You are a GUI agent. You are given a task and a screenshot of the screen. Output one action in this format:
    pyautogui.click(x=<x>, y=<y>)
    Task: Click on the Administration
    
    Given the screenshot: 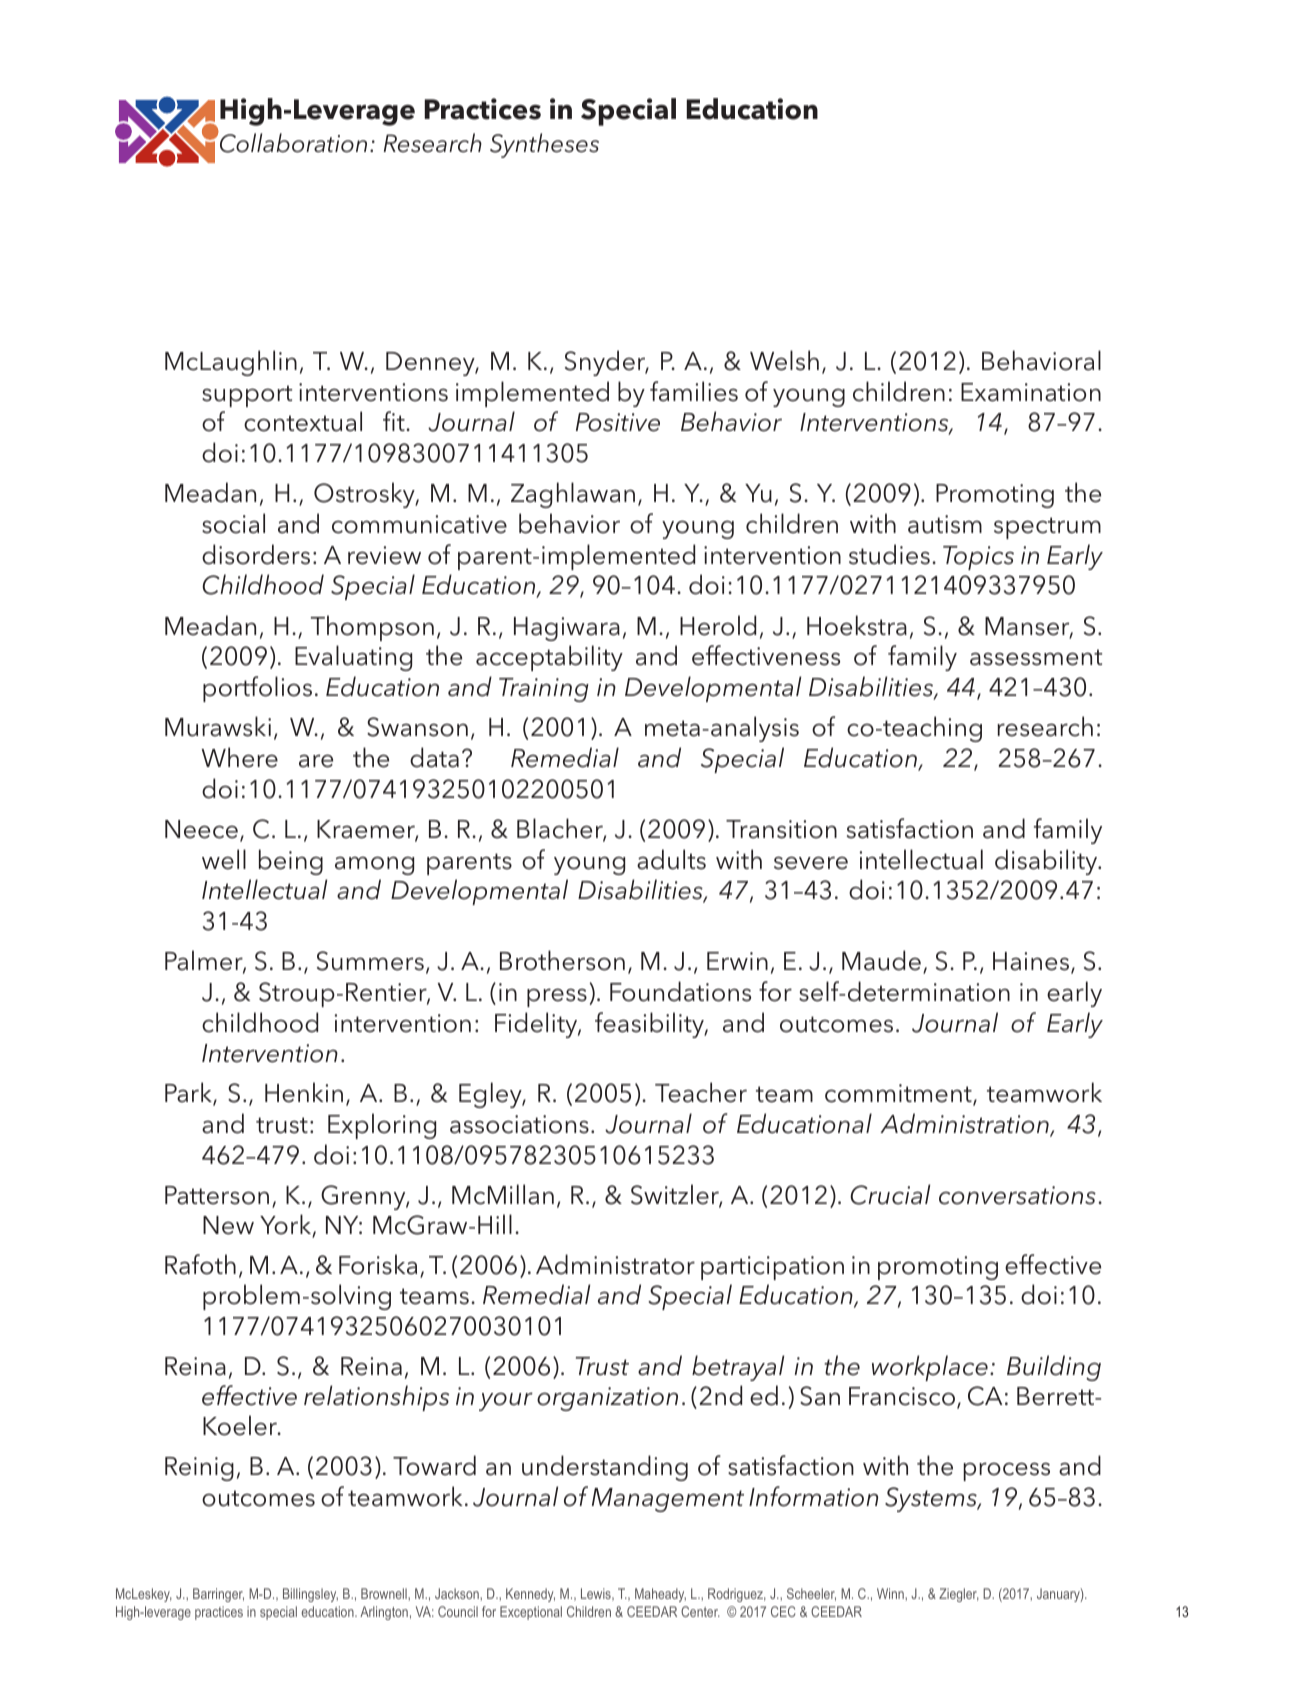 What is the action you would take?
    pyautogui.click(x=965, y=1124)
